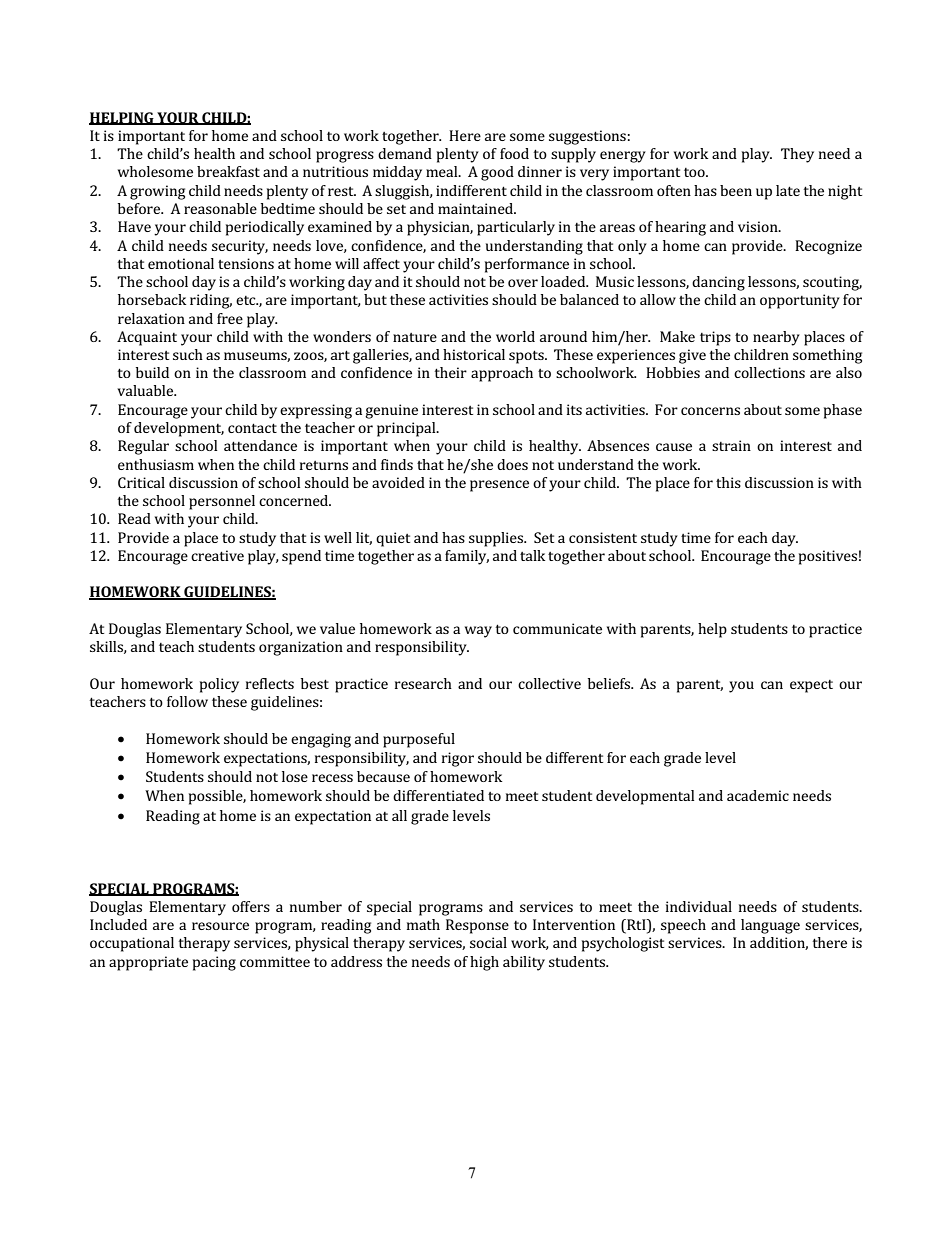 The height and width of the screenshot is (1233, 952). Describe the element at coordinates (467, 557) in the screenshot. I see `family` at that location.
